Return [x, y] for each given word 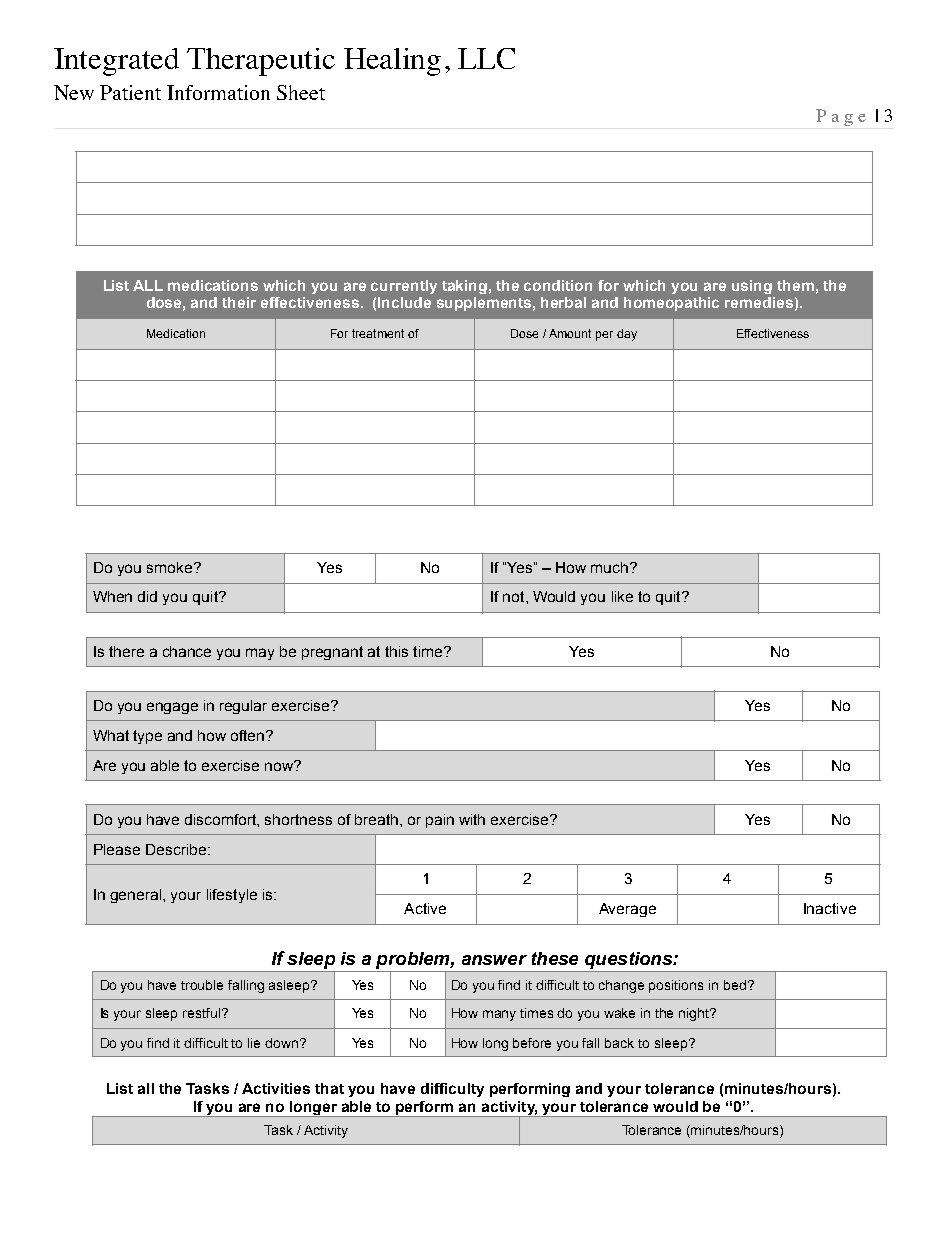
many [499, 1015]
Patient [130, 92]
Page [841, 117]
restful [201, 1013]
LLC [486, 58]
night [695, 1014]
